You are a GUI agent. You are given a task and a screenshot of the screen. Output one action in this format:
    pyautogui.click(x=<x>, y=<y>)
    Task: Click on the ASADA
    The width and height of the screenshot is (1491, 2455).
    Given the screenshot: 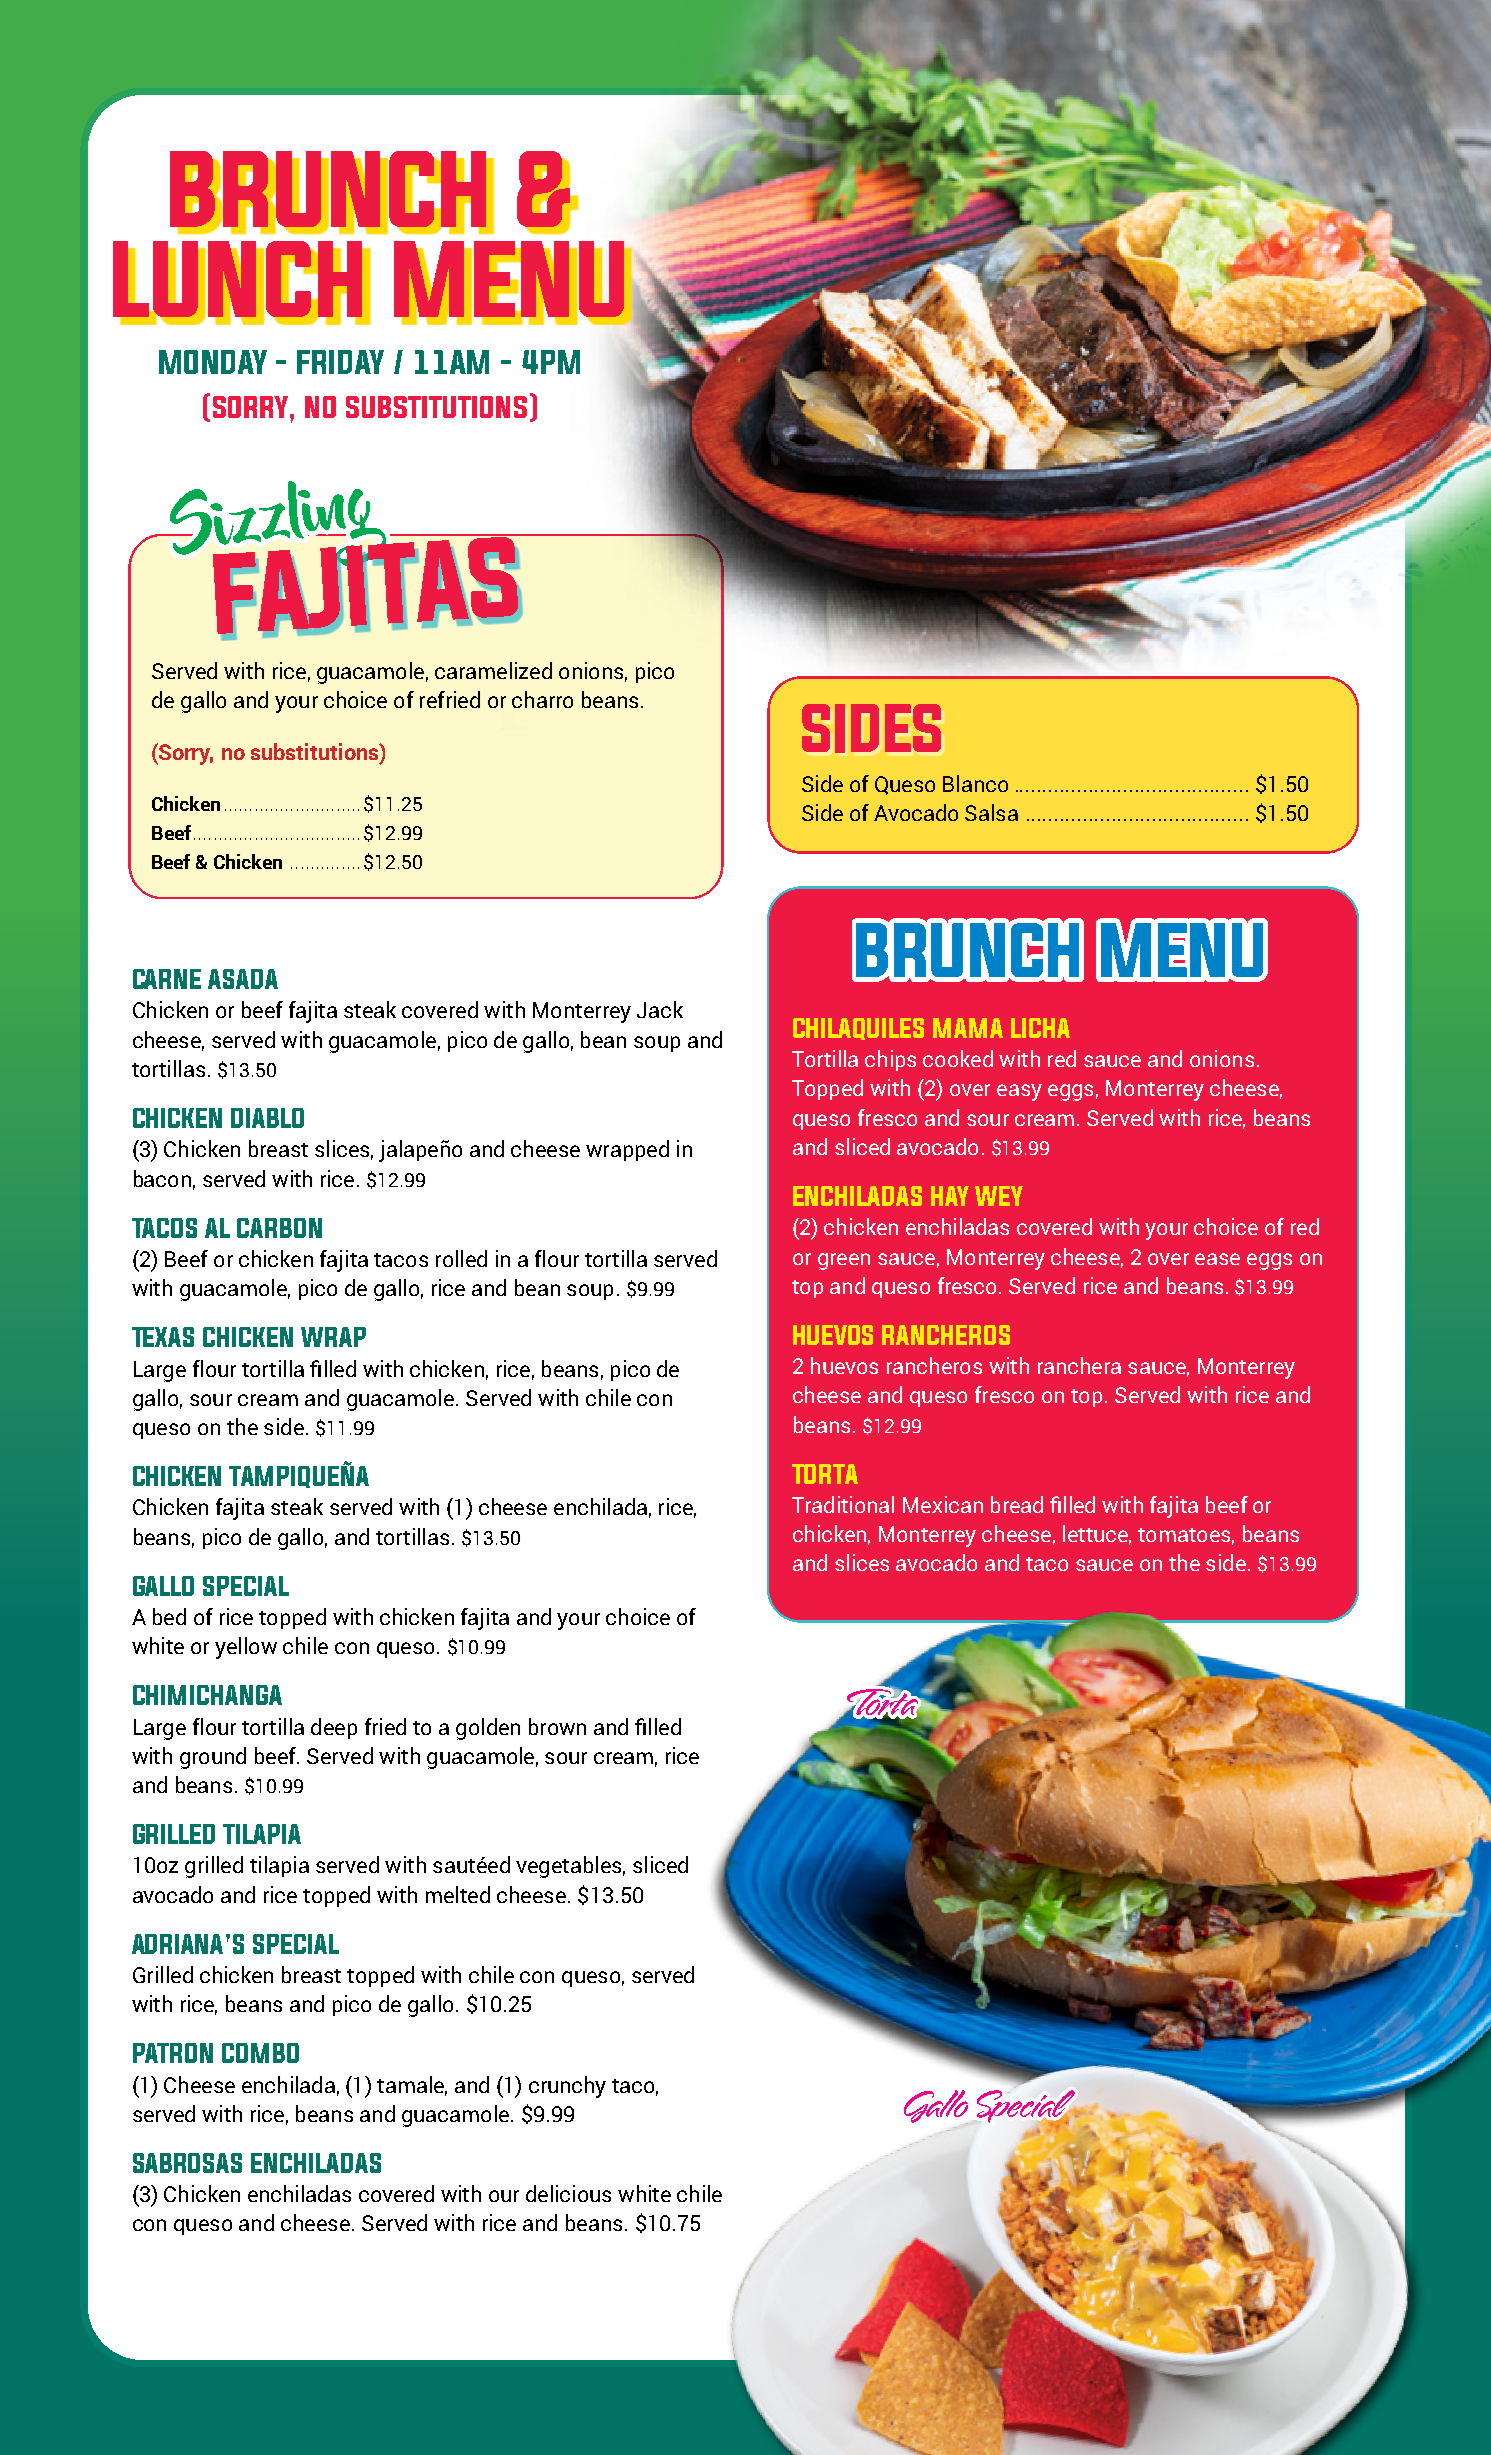 What is the action you would take?
    pyautogui.click(x=243, y=979)
